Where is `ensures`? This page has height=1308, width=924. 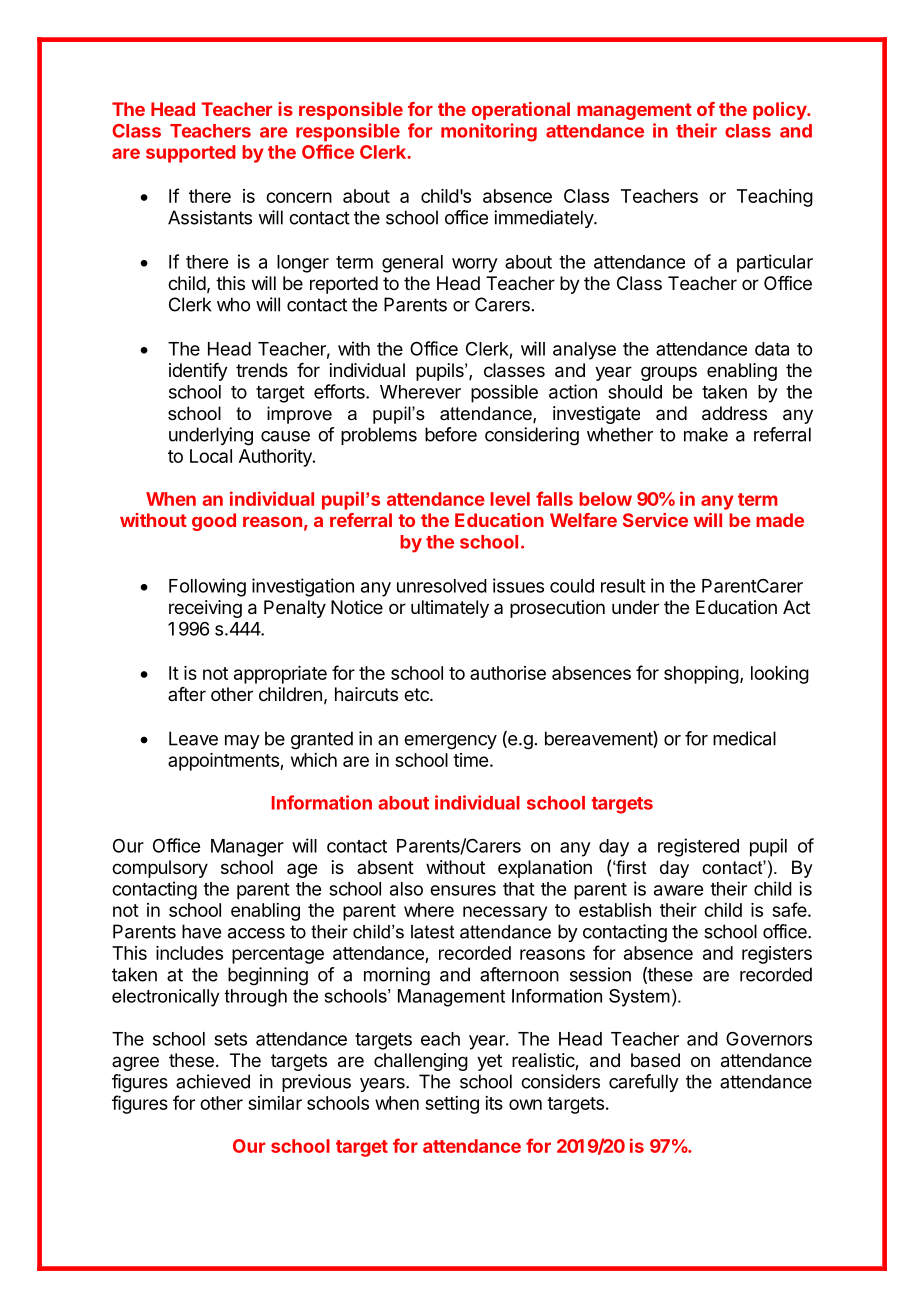 ensures is located at coordinates (463, 890).
